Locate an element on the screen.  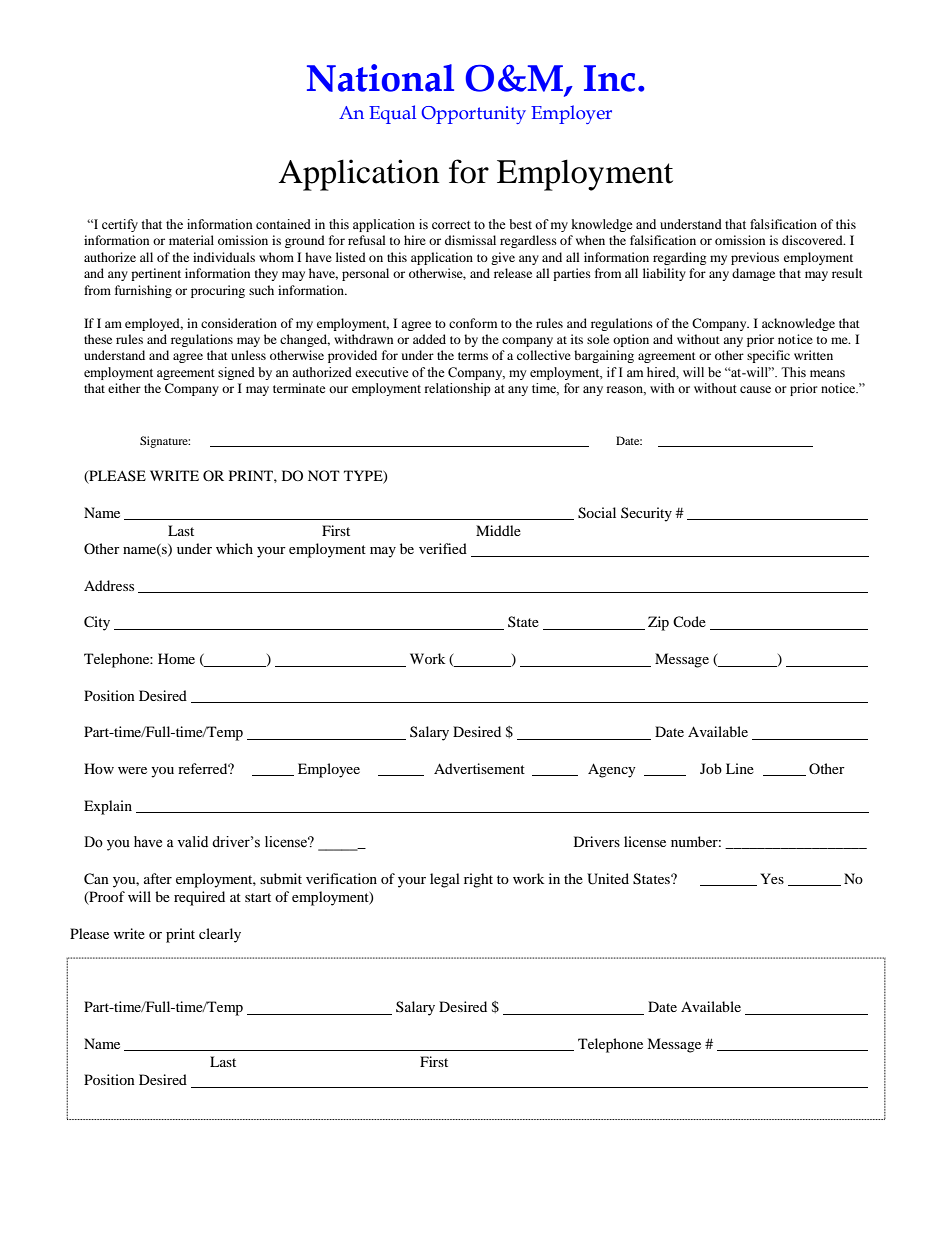
required is located at coordinates (199, 898).
